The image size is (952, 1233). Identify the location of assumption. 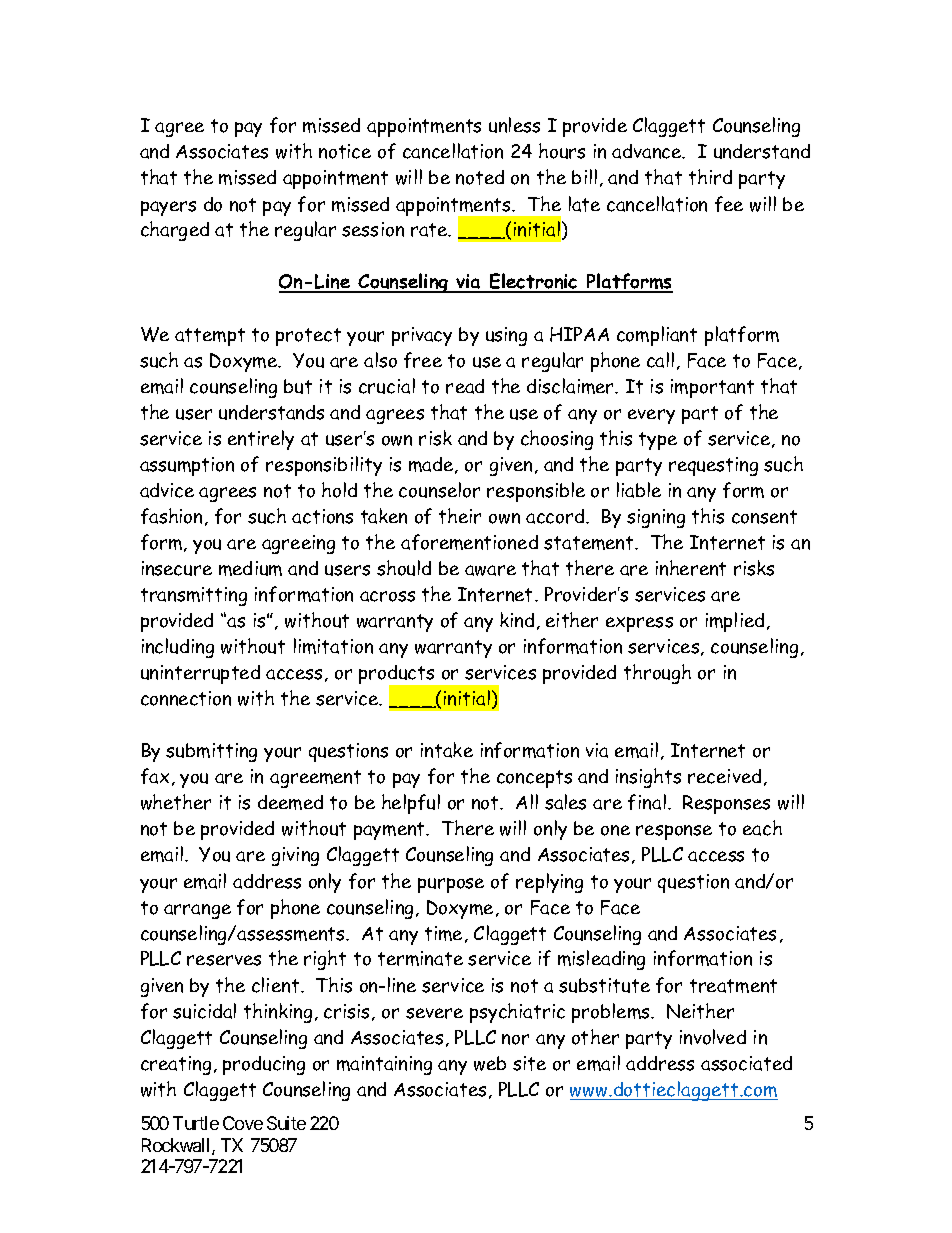
(187, 466).
